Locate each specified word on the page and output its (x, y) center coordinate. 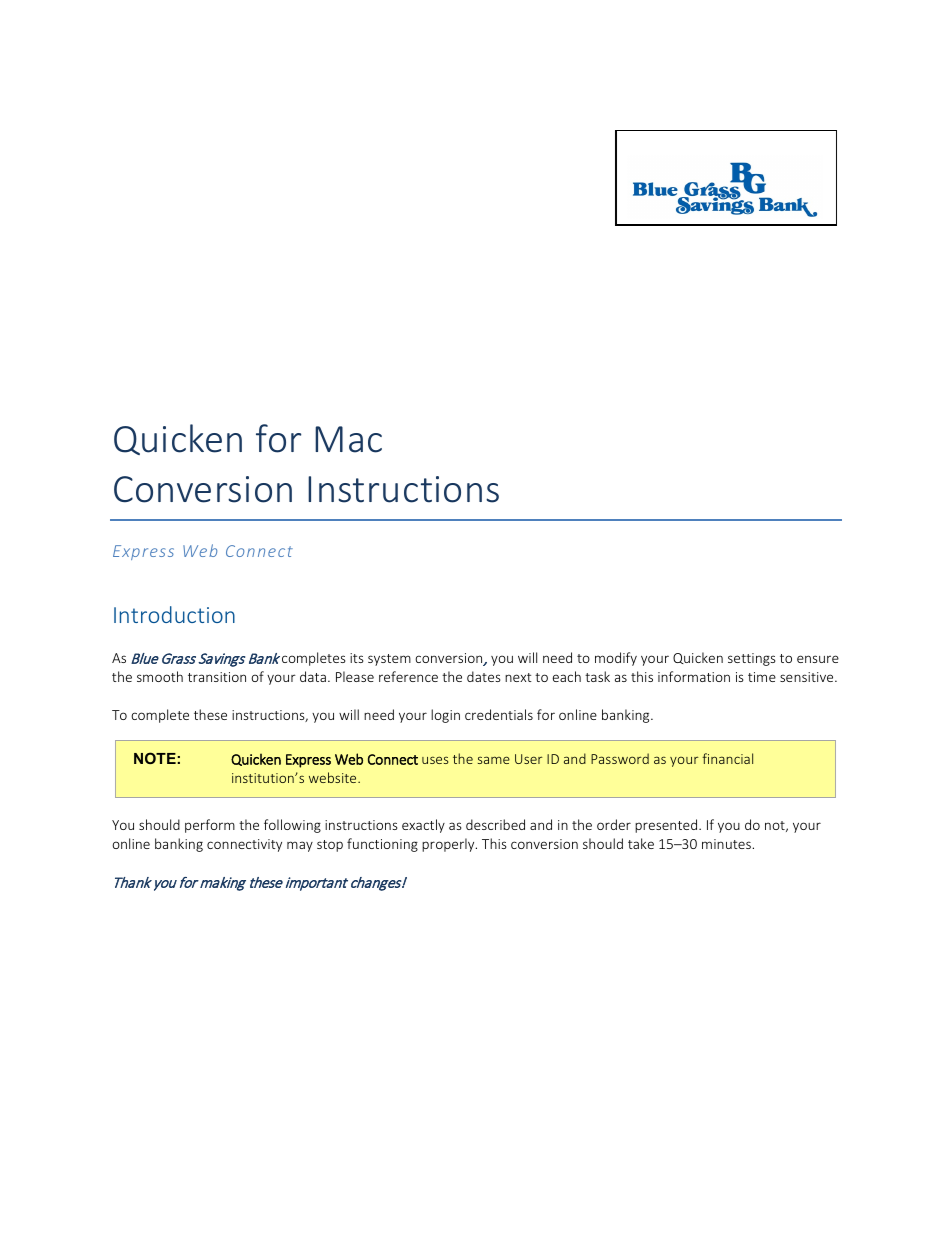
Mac (348, 439)
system (389, 660)
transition (217, 677)
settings (752, 659)
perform (210, 826)
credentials (499, 714)
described (495, 824)
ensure (818, 659)
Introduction (174, 614)
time (762, 677)
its (357, 658)
